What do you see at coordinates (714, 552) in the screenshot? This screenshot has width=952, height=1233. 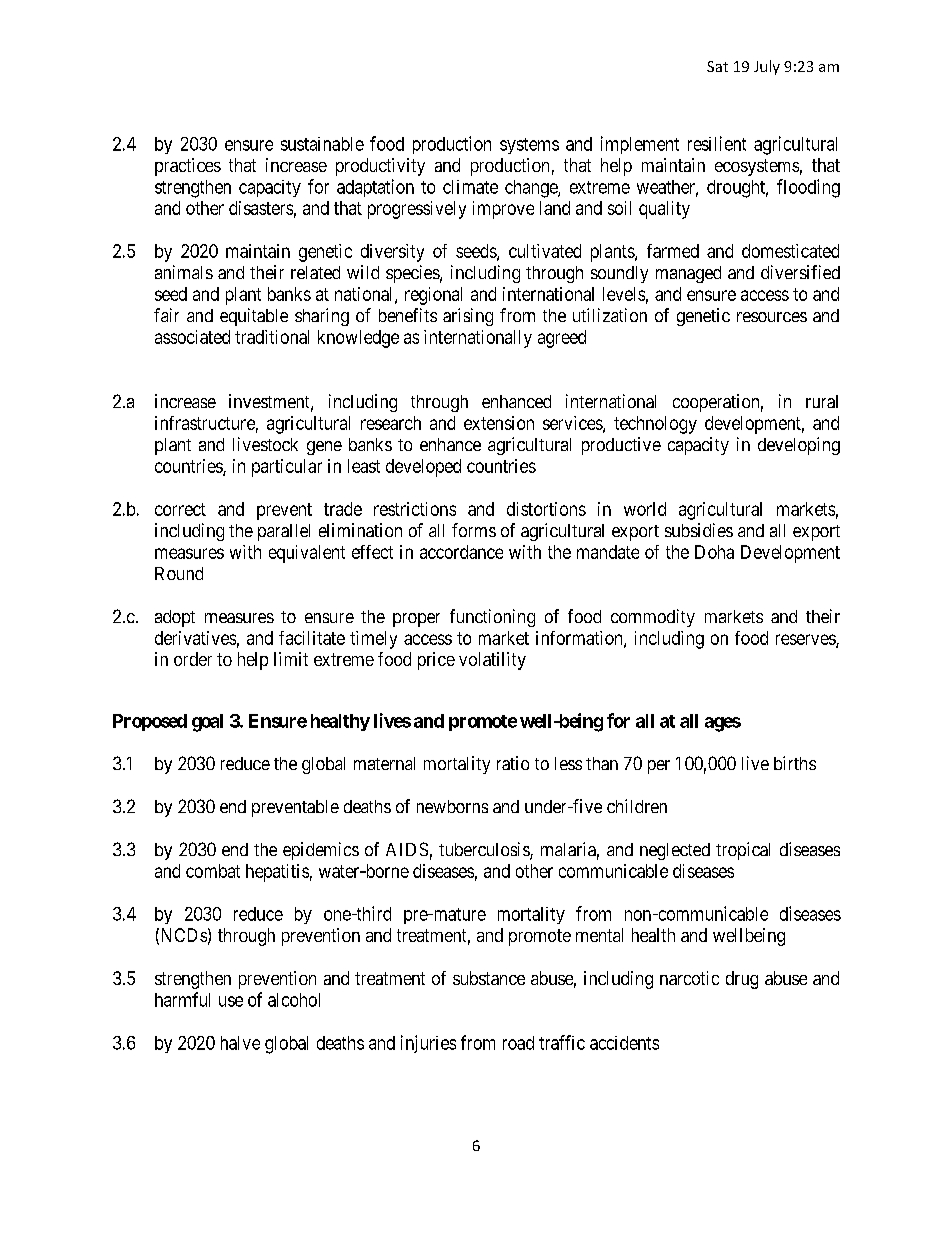 I see `Doha` at bounding box center [714, 552].
